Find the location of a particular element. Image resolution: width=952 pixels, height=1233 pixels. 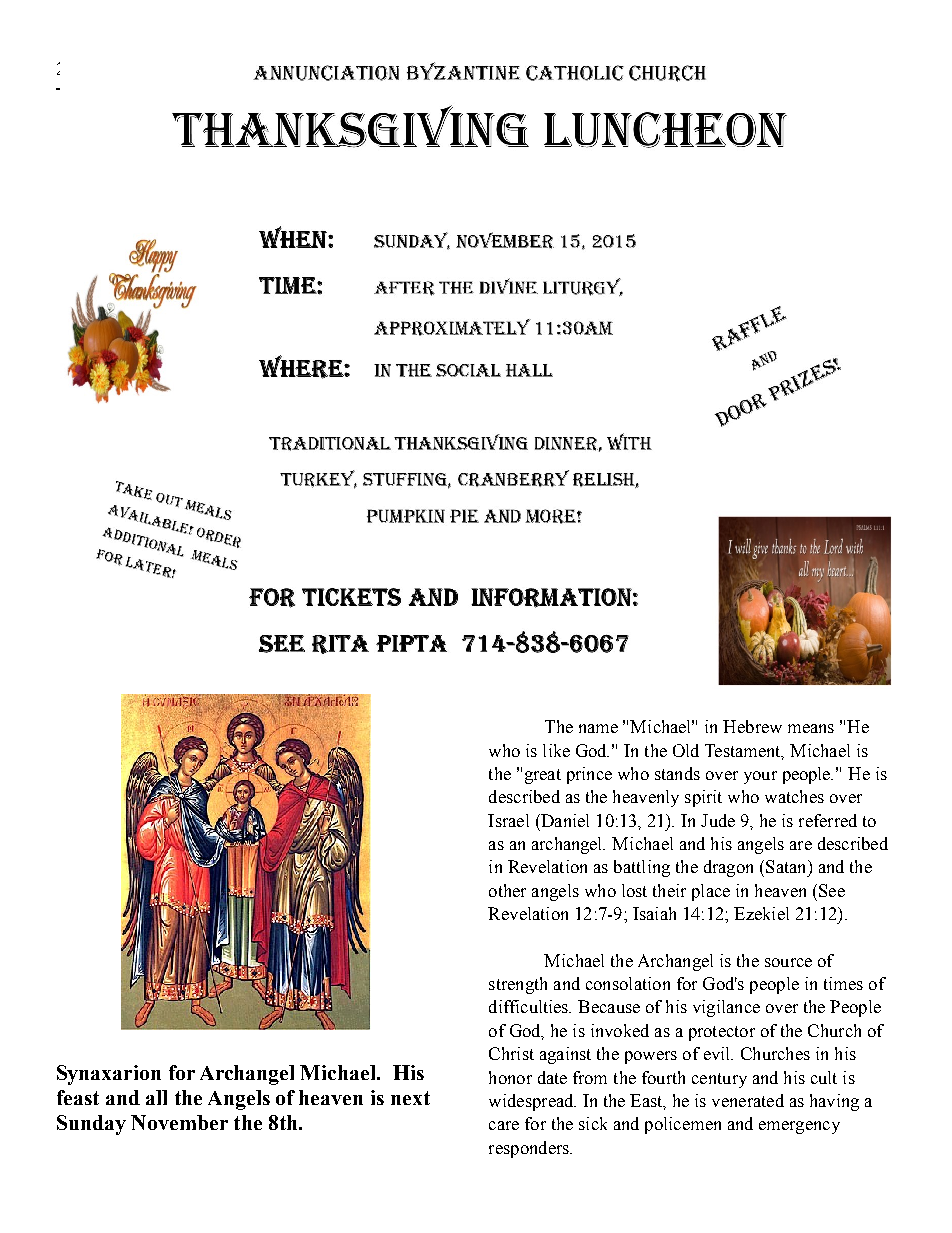

Hebrew is located at coordinates (752, 726).
